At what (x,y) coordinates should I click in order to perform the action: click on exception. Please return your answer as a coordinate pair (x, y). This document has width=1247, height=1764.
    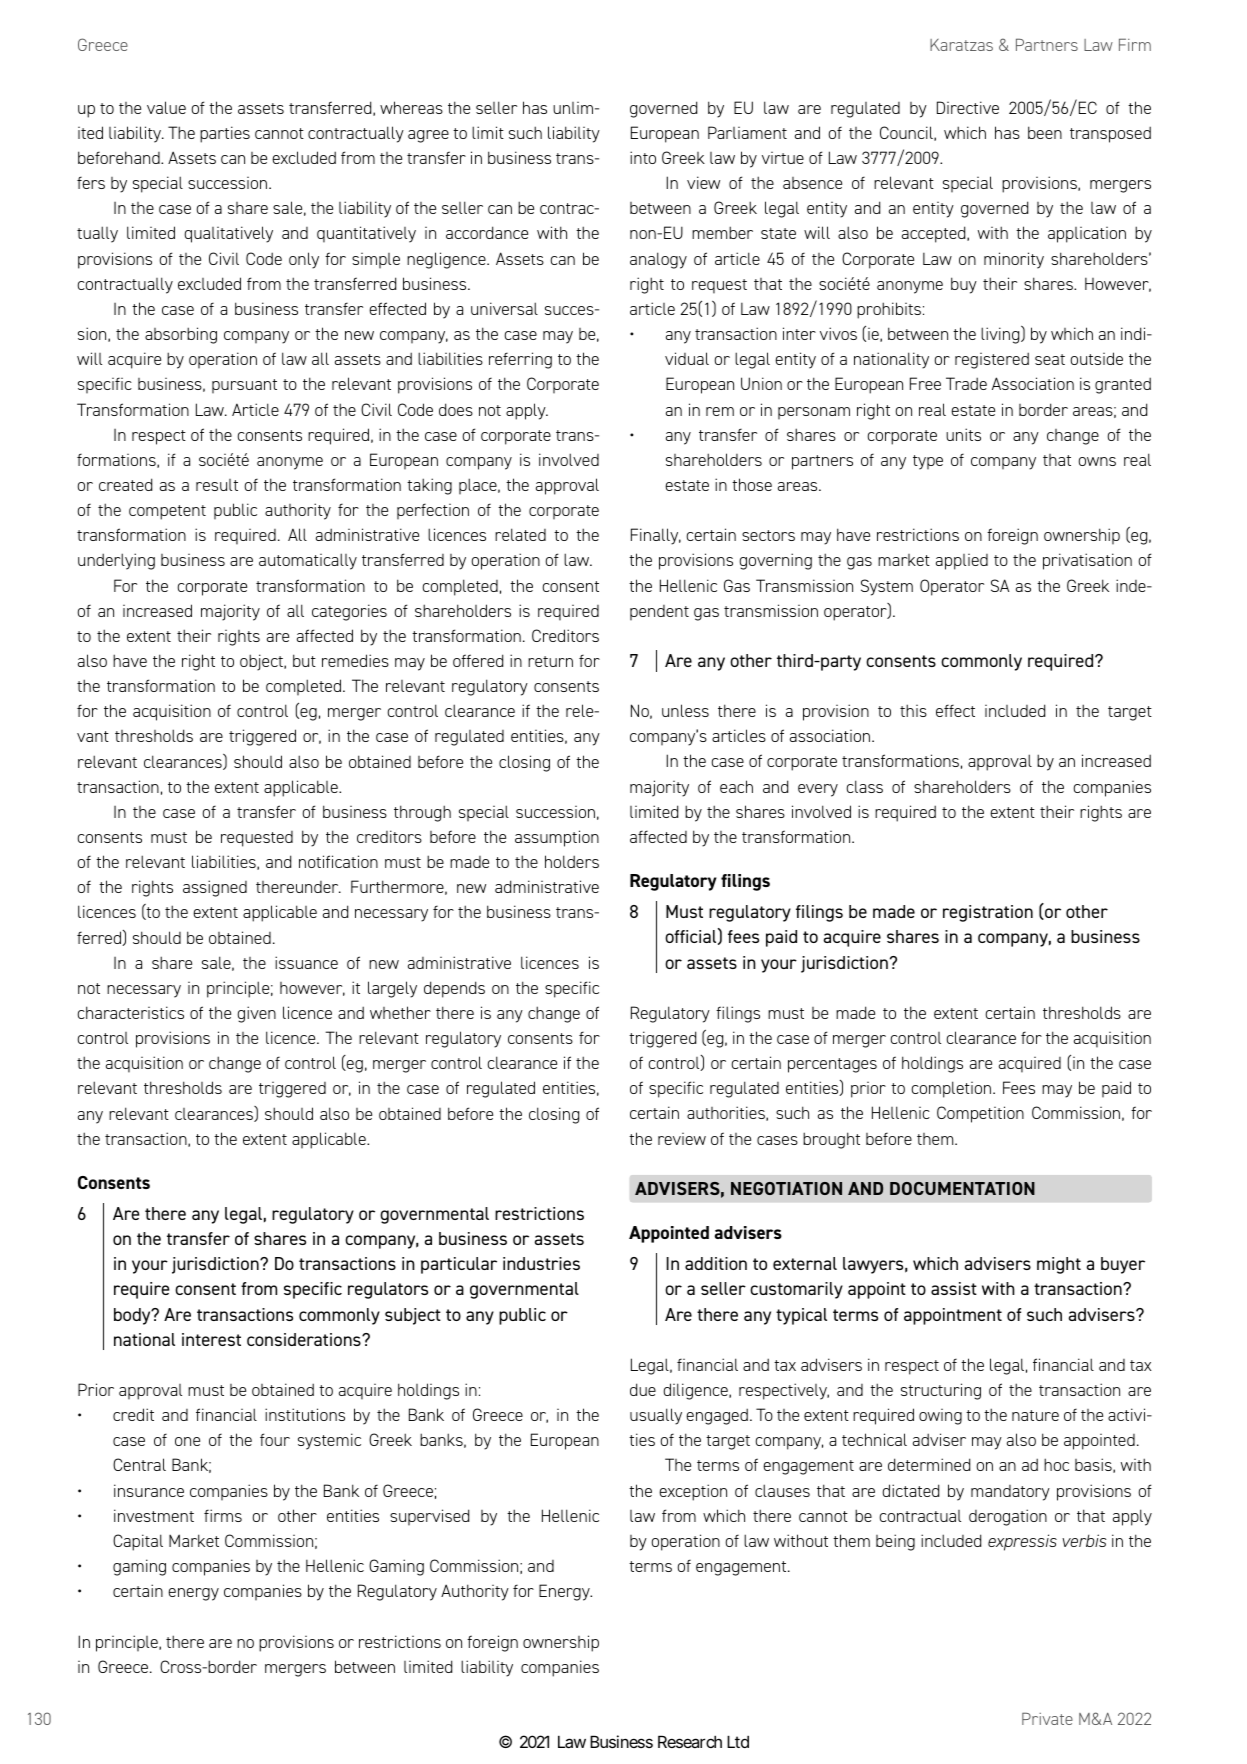
    Looking at the image, I should click on (693, 1492).
